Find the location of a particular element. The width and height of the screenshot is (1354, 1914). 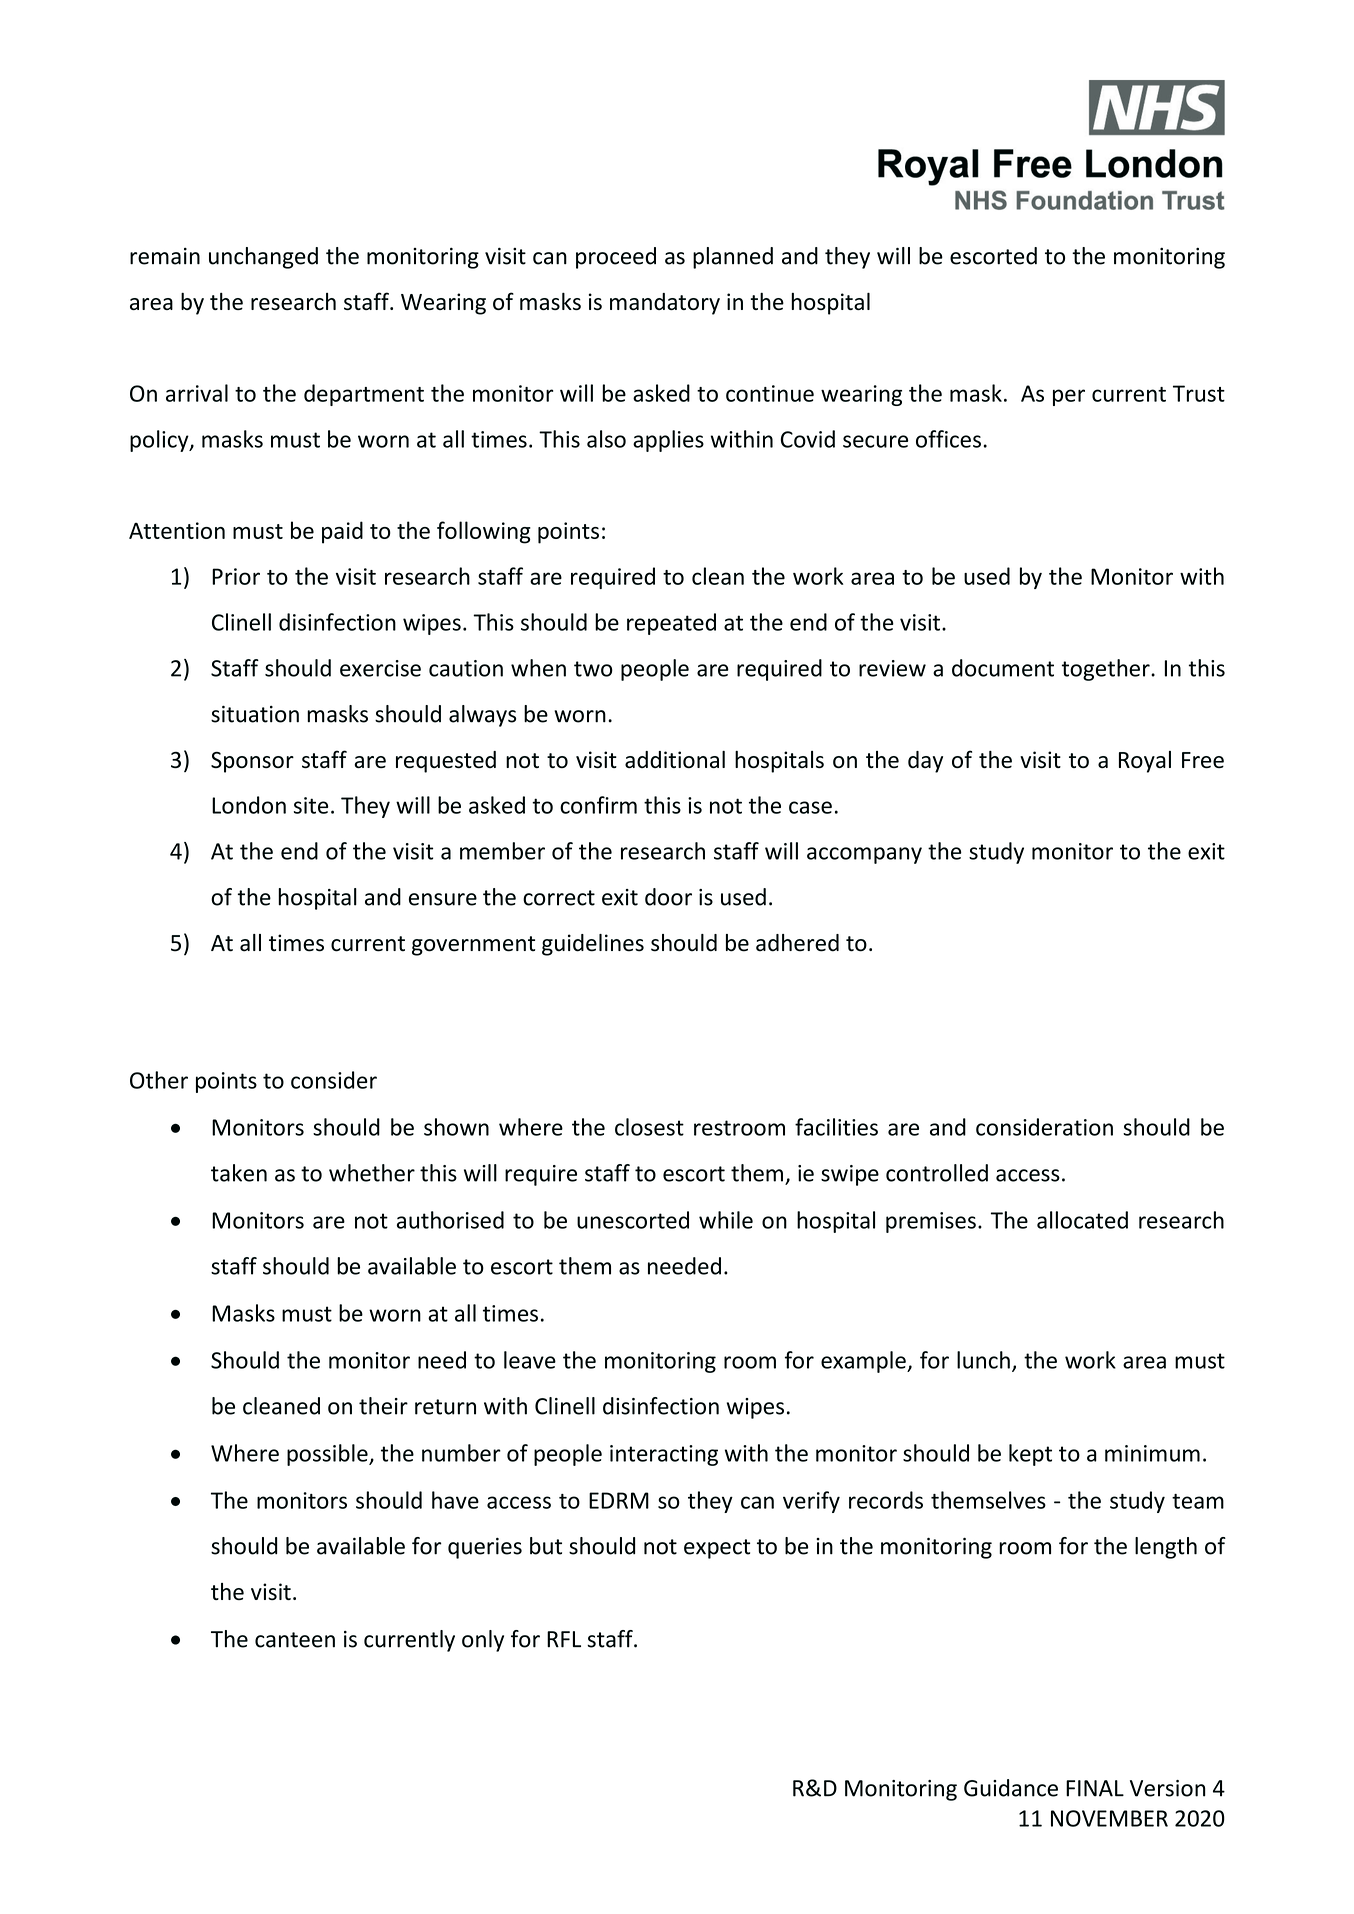

unchanged is located at coordinates (263, 258).
